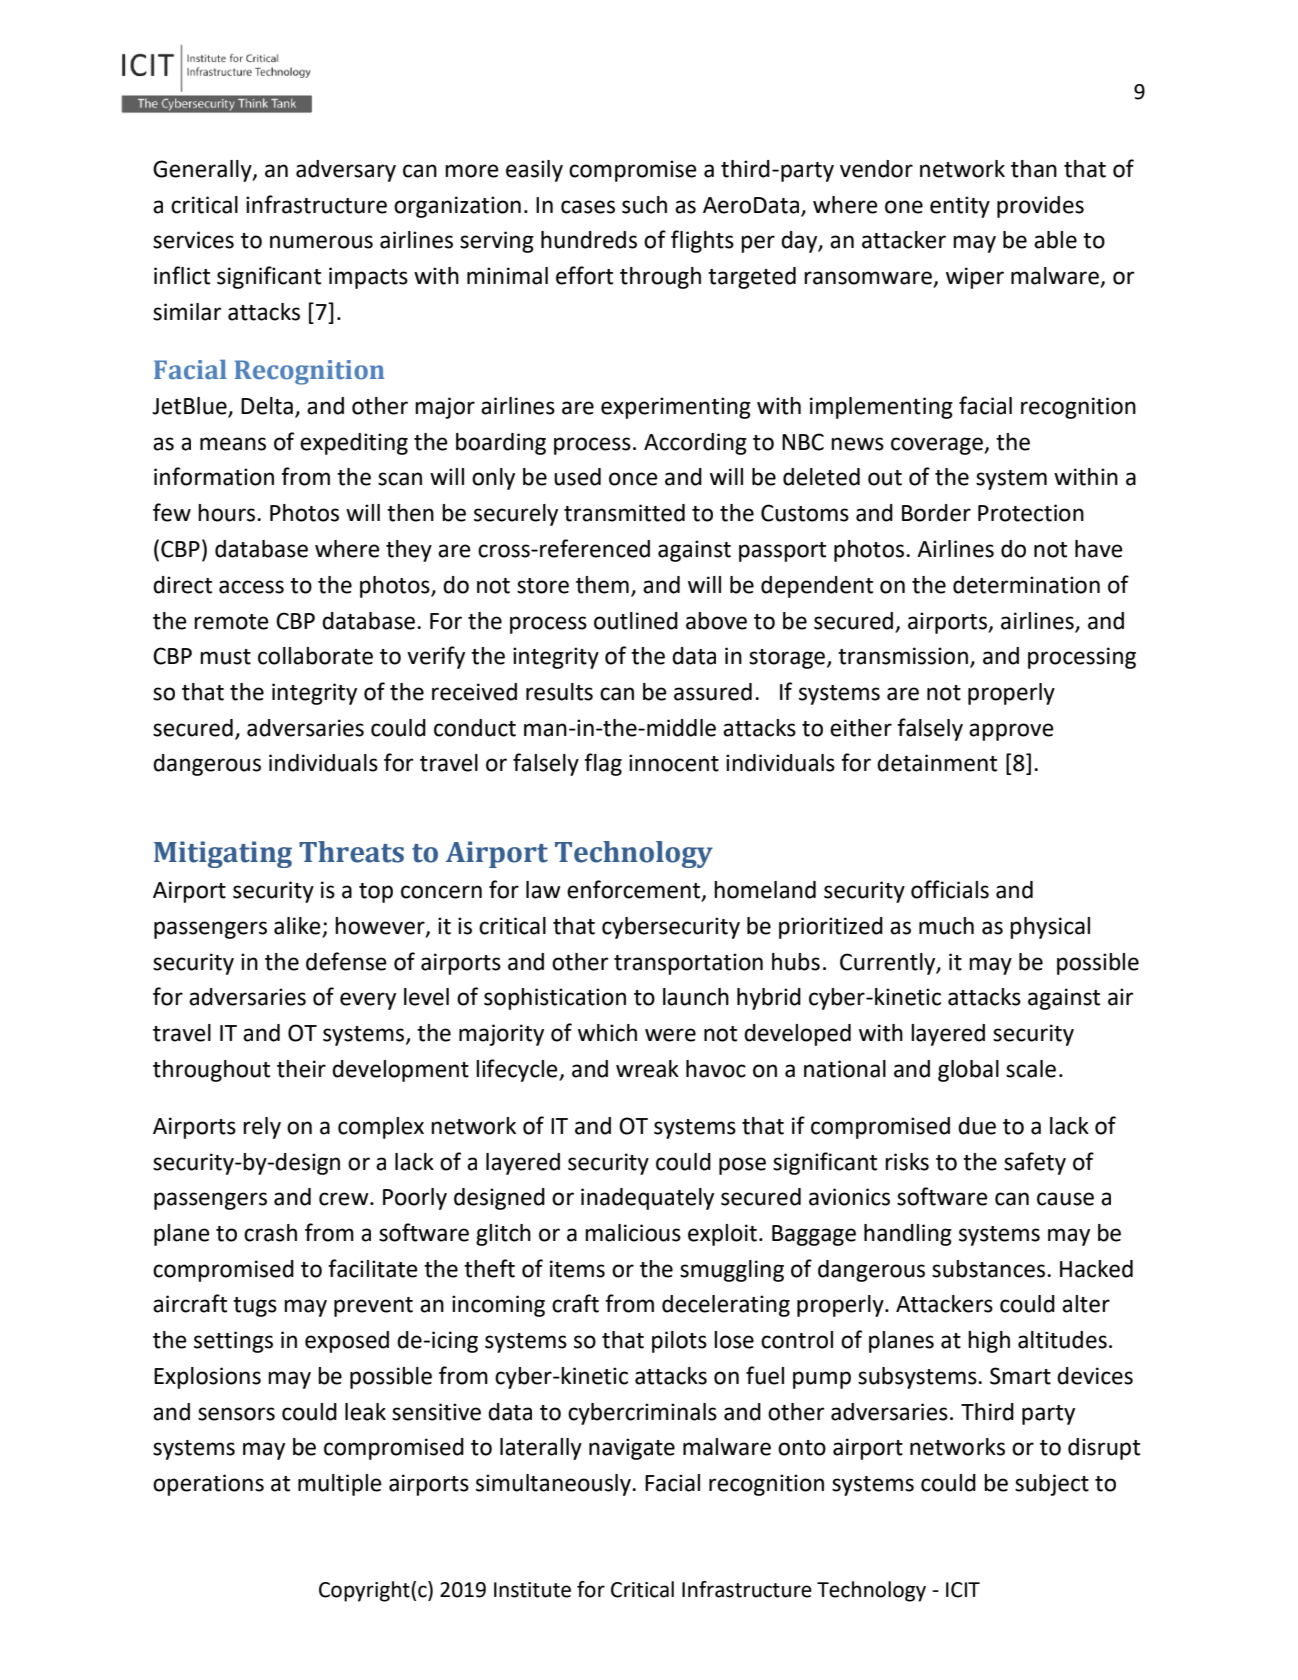 The width and height of the screenshot is (1298, 1680). Describe the element at coordinates (315, 656) in the screenshot. I see `collaborate` at that location.
